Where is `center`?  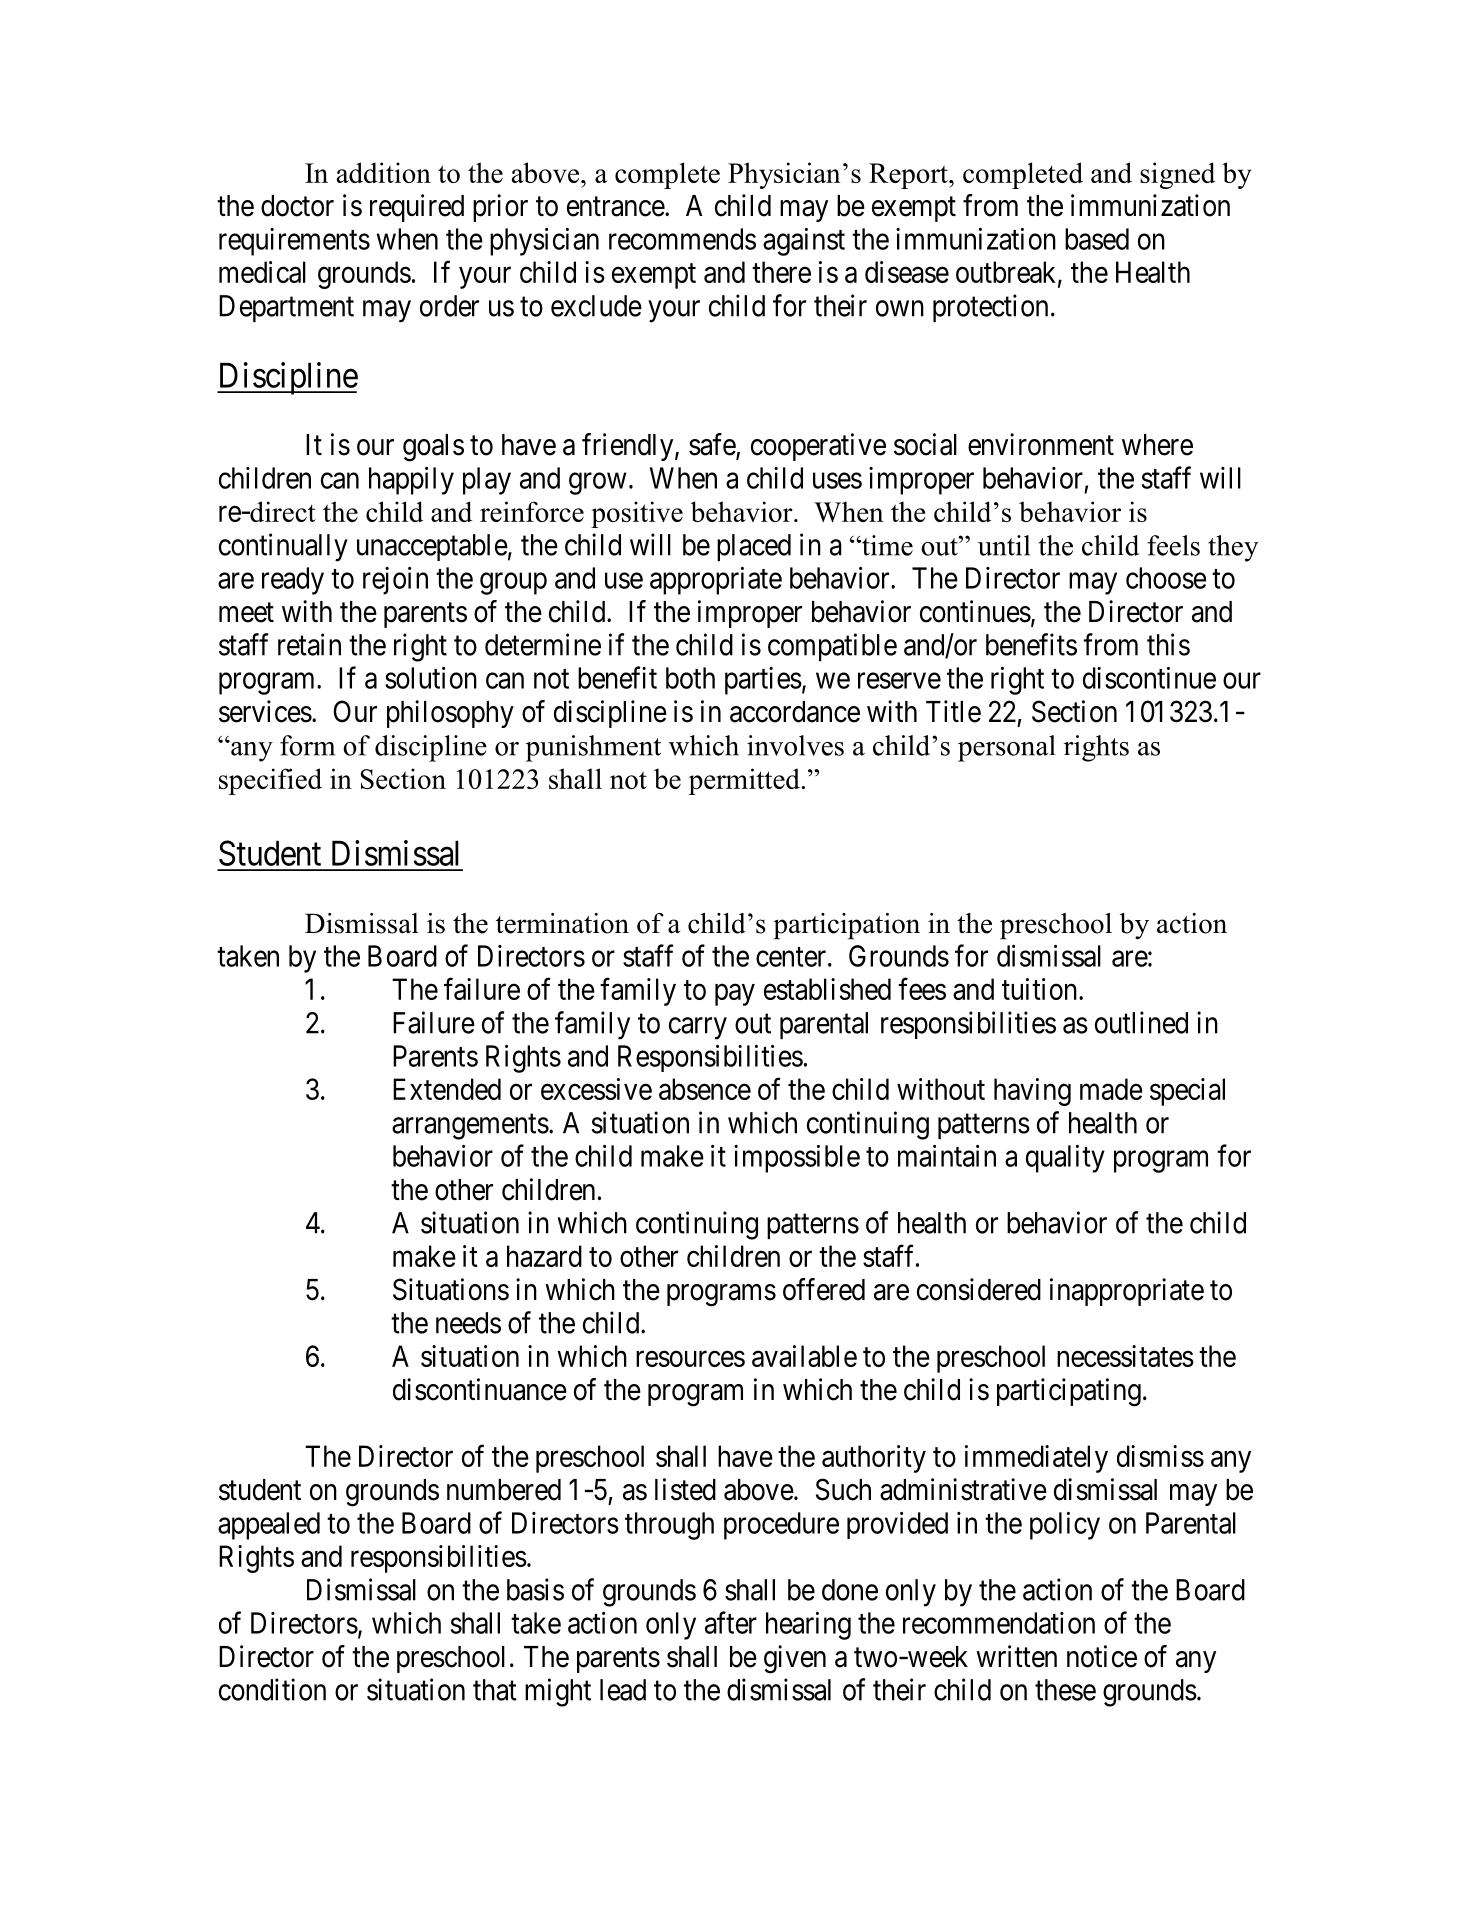 center is located at coordinates (792, 957).
